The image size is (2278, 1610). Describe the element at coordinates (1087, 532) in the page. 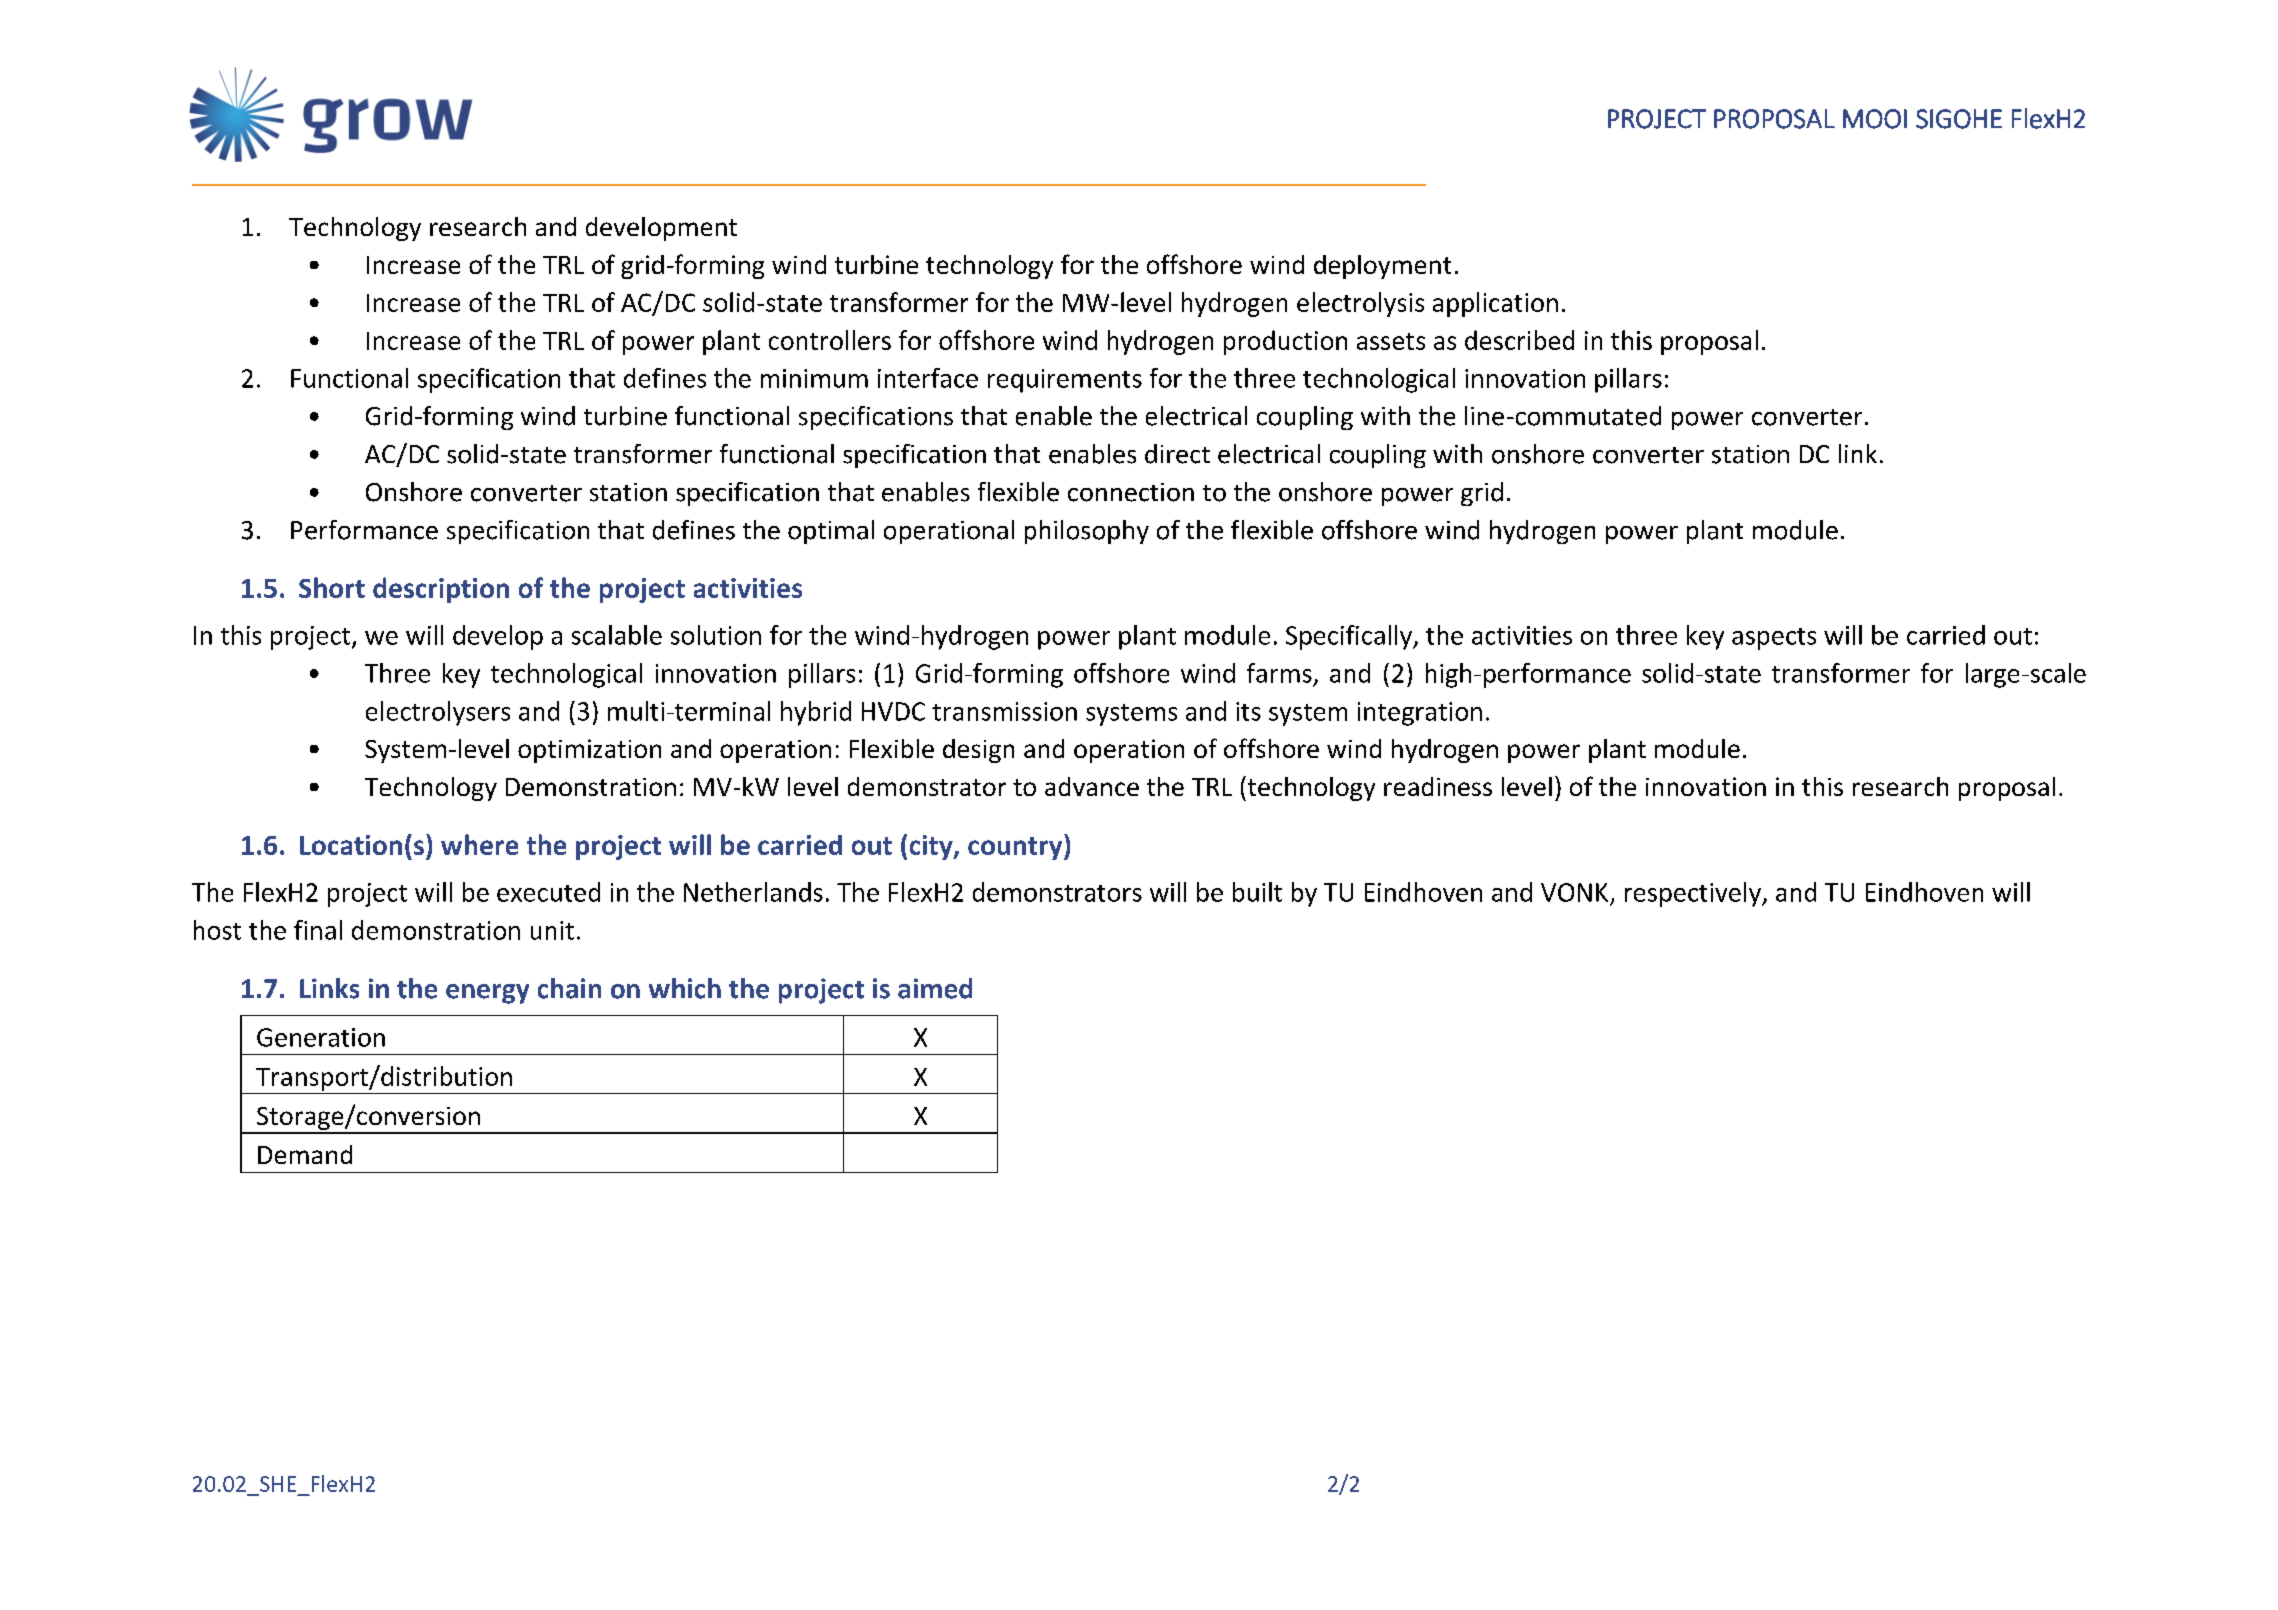

I see `philosophy` at that location.
